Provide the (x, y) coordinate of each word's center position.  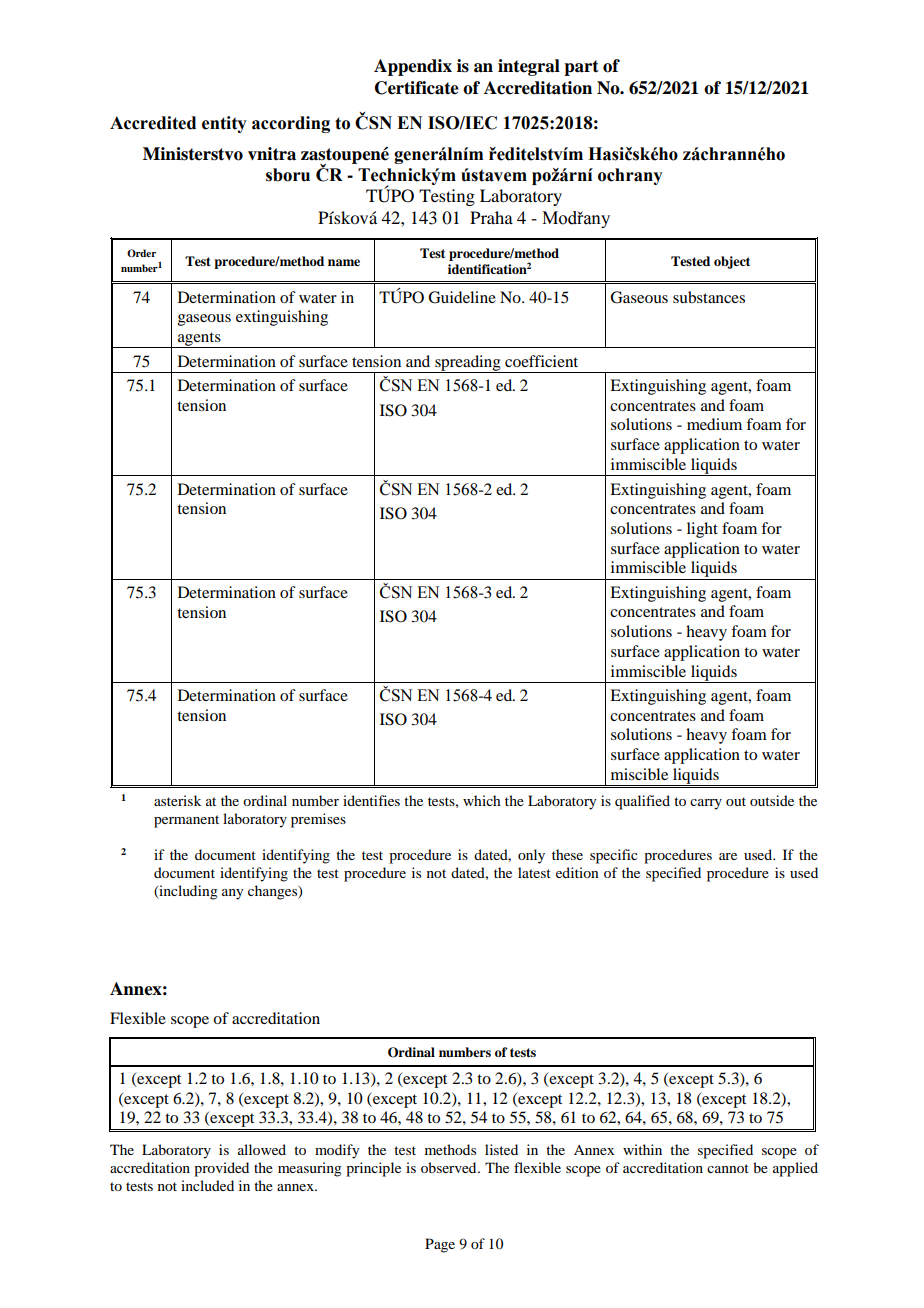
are (728, 856)
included (207, 1185)
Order (141, 253)
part (581, 68)
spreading (468, 364)
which (482, 800)
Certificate (417, 88)
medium (714, 424)
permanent (186, 821)
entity (224, 124)
